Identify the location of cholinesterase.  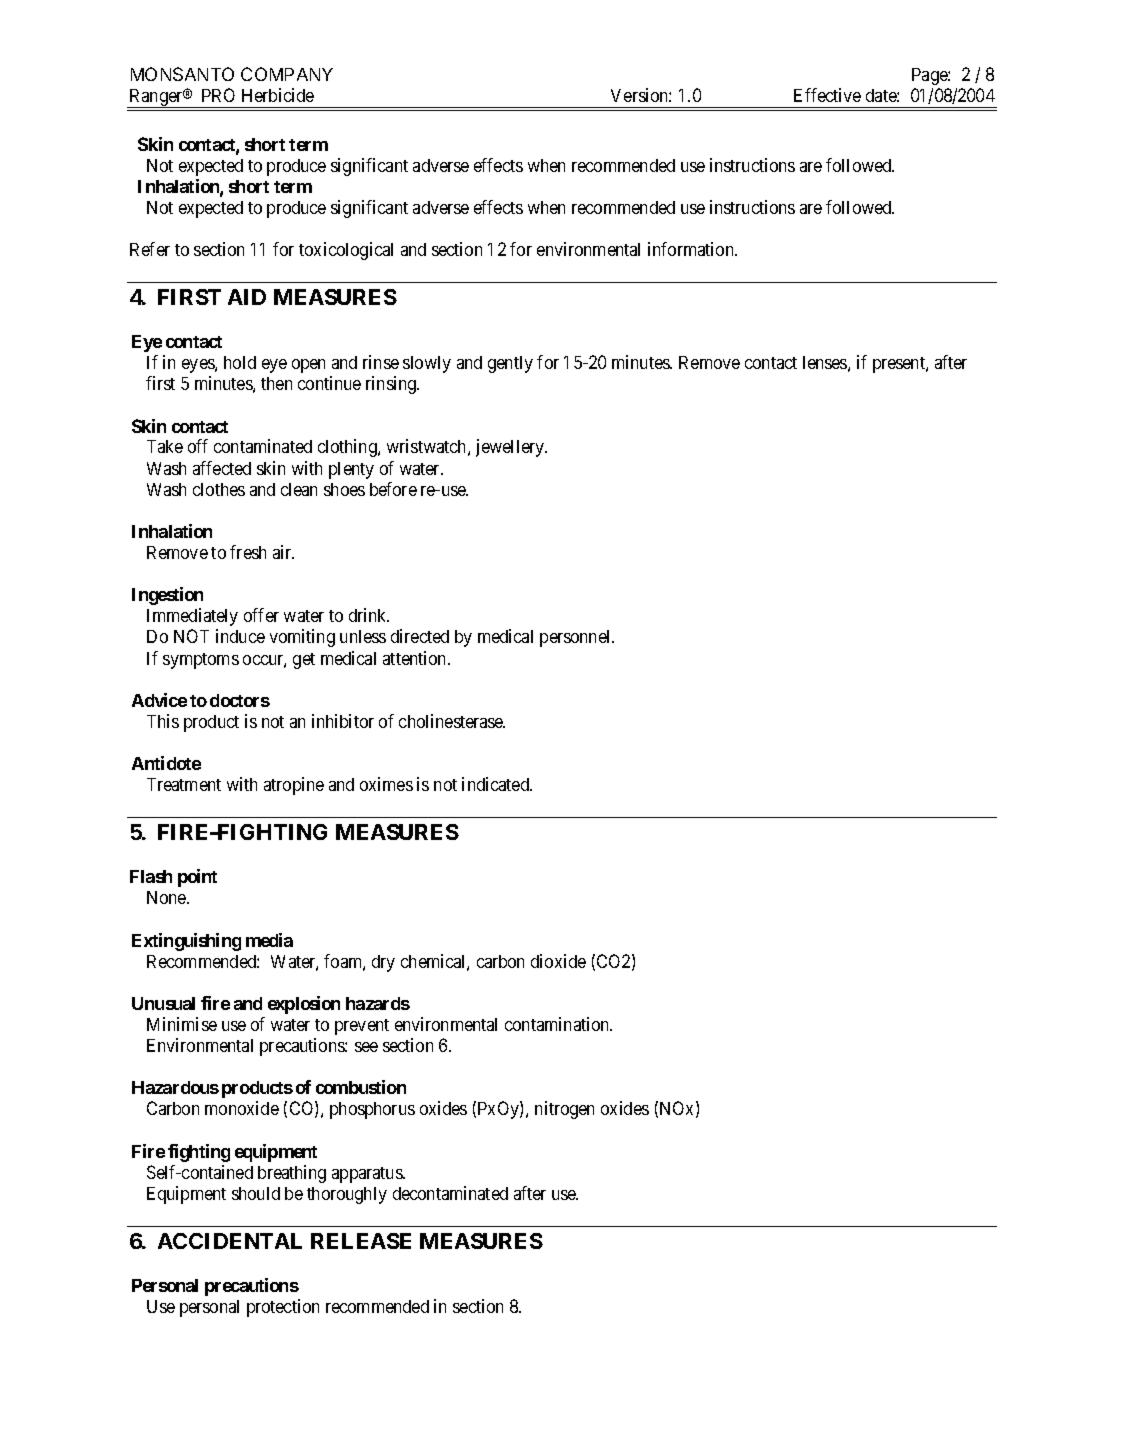
(452, 721).
